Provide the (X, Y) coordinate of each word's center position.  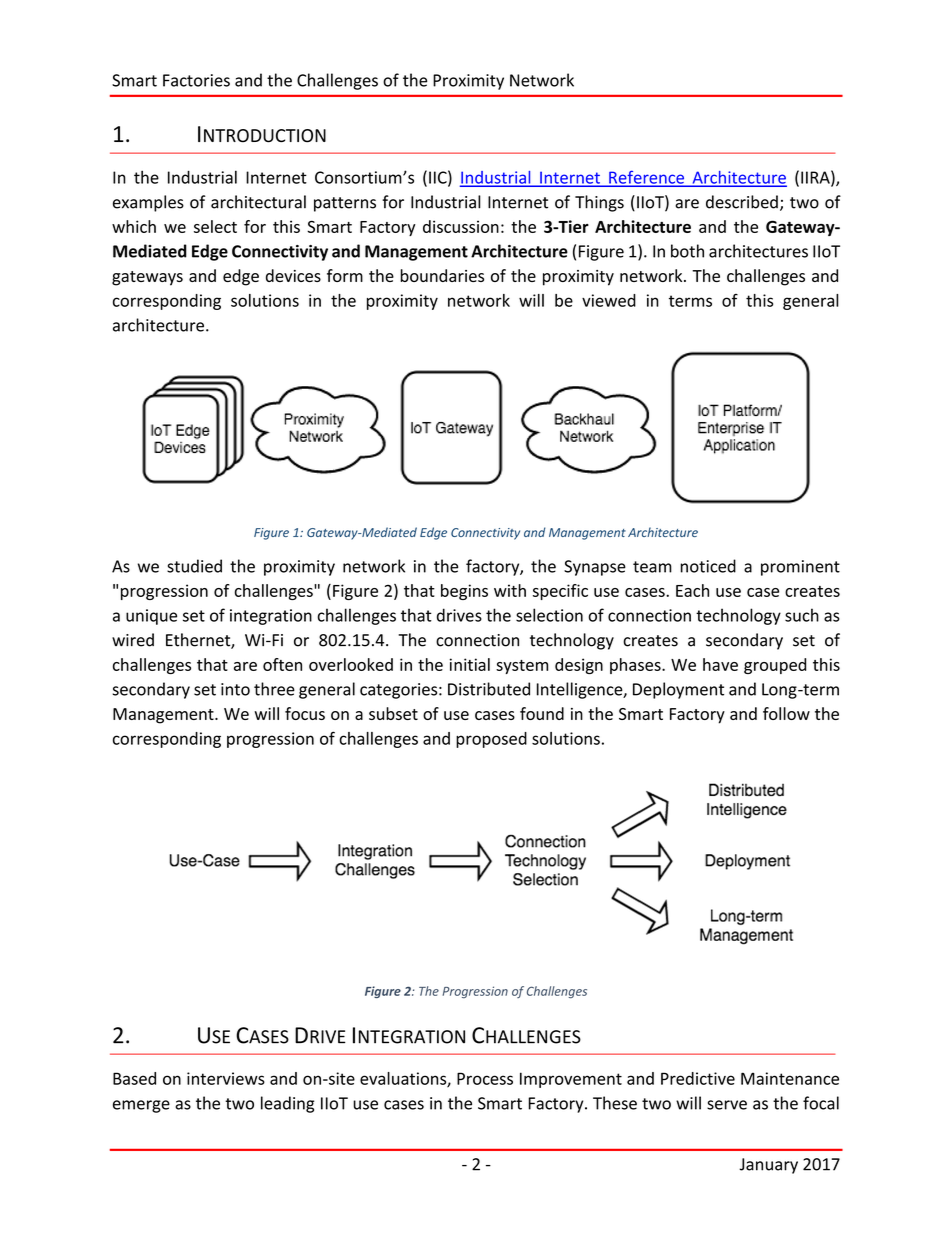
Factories (196, 80)
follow (786, 713)
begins (464, 592)
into (235, 689)
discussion (461, 226)
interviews (226, 1078)
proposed (491, 740)
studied (194, 566)
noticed (708, 566)
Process (485, 1078)
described (742, 202)
